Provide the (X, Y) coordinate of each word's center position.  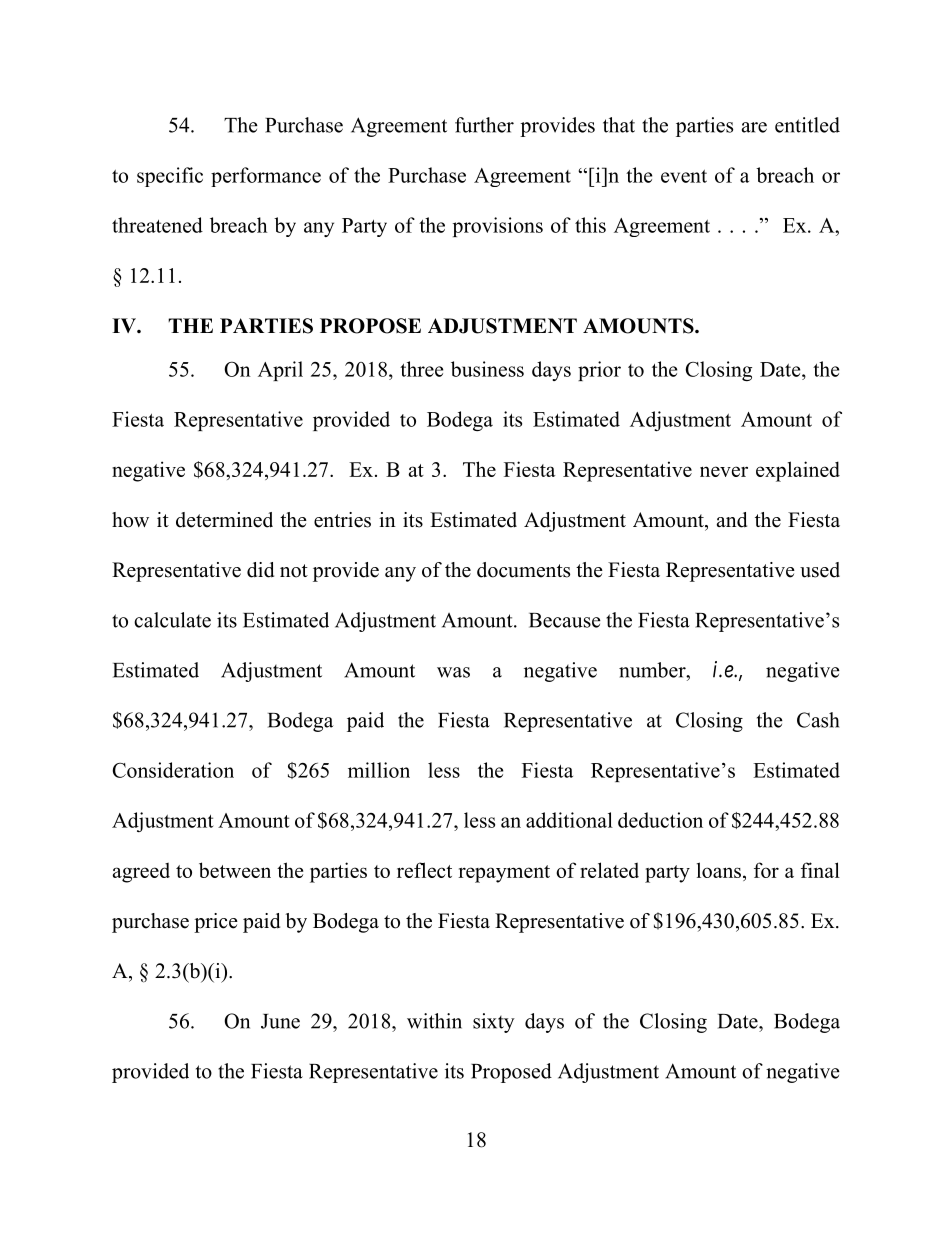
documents (523, 570)
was (453, 672)
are (754, 127)
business (487, 369)
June (280, 1021)
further (484, 125)
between (235, 870)
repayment (504, 874)
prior (599, 371)
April (280, 371)
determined (224, 520)
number (653, 670)
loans (719, 870)
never (724, 471)
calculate (172, 620)
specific (170, 177)
